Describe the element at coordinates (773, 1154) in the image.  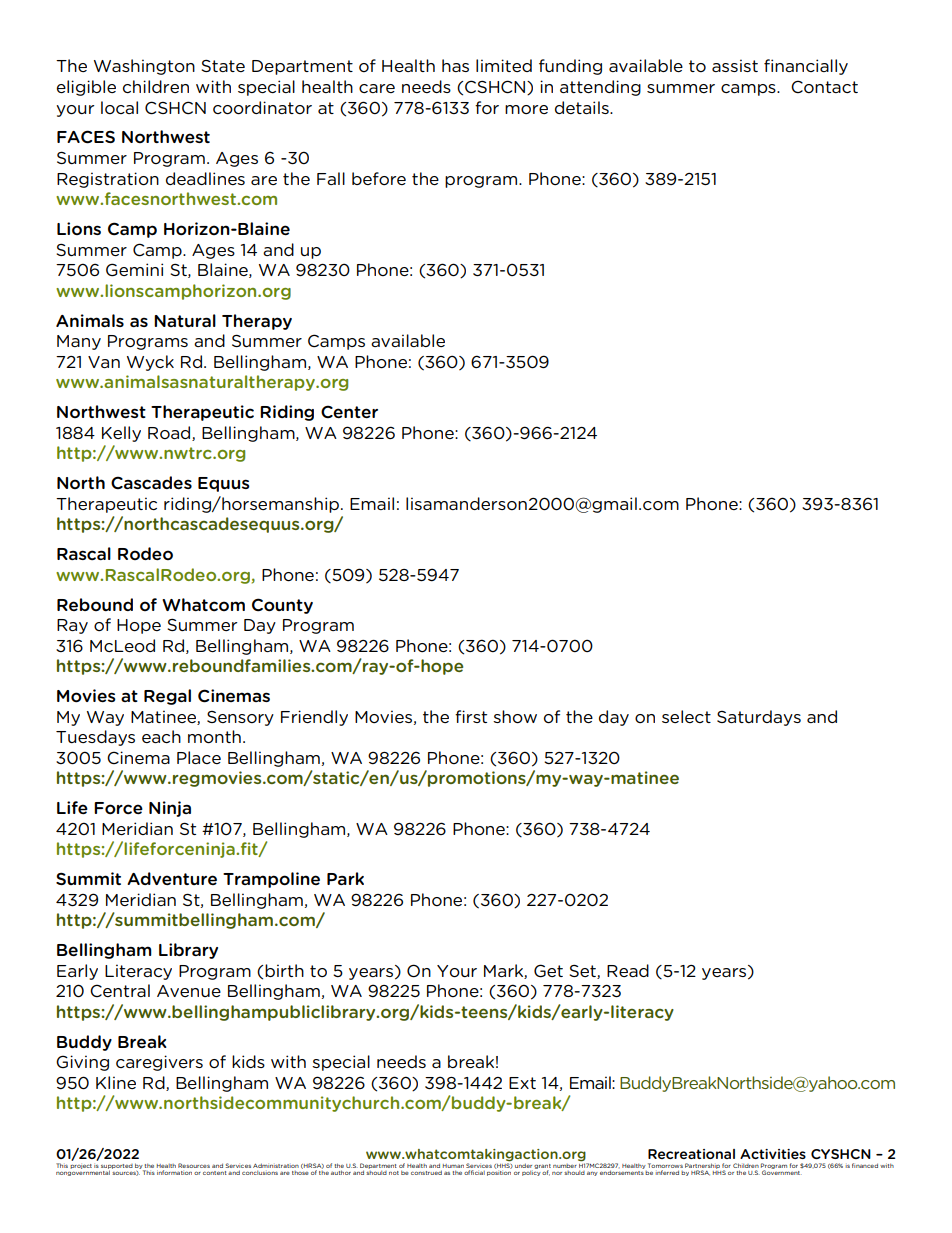
I see `Activities` at that location.
